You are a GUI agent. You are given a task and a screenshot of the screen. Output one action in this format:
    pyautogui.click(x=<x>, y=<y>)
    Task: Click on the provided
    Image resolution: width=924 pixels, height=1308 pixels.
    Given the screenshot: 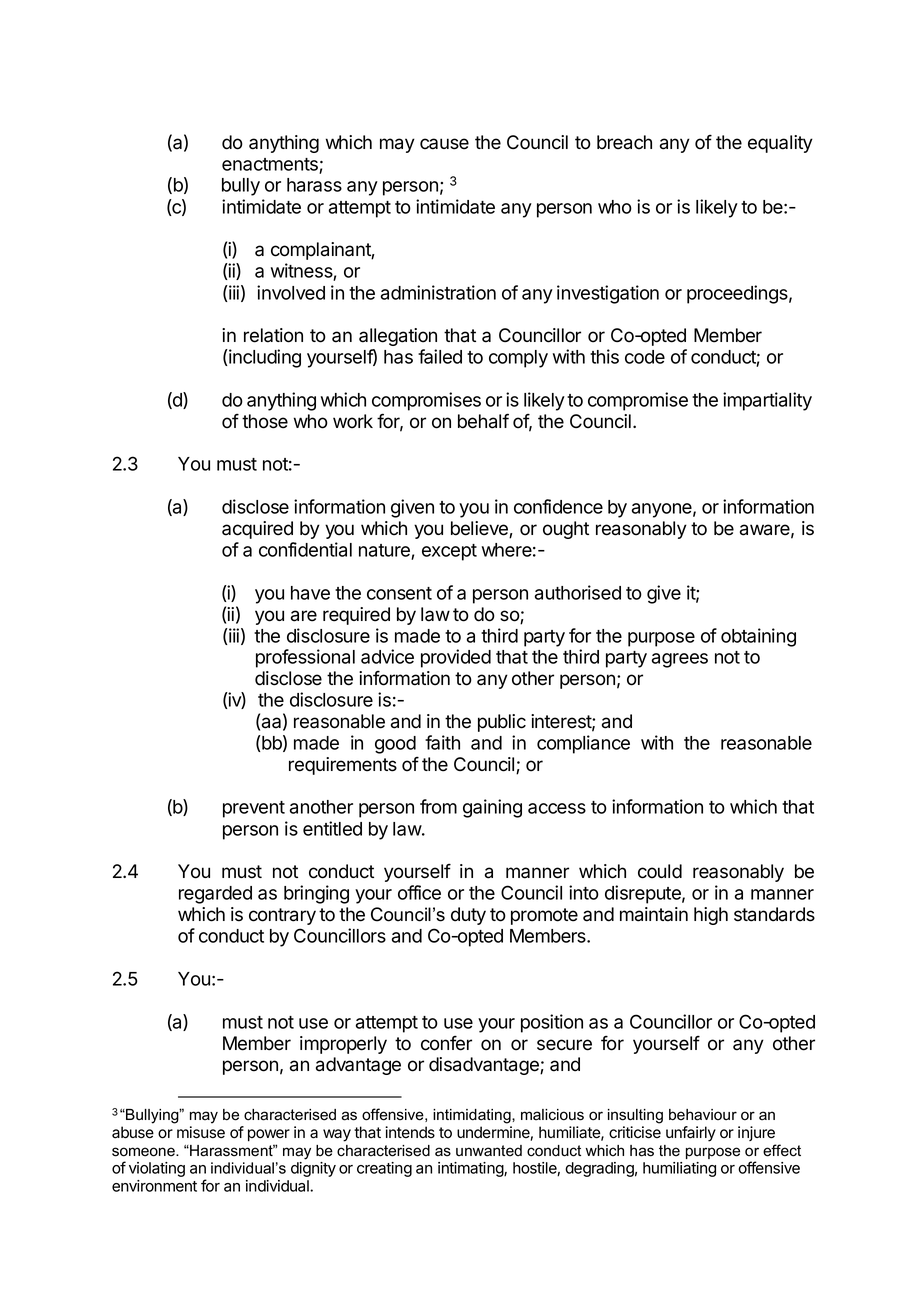 What is the action you would take?
    pyautogui.click(x=456, y=658)
